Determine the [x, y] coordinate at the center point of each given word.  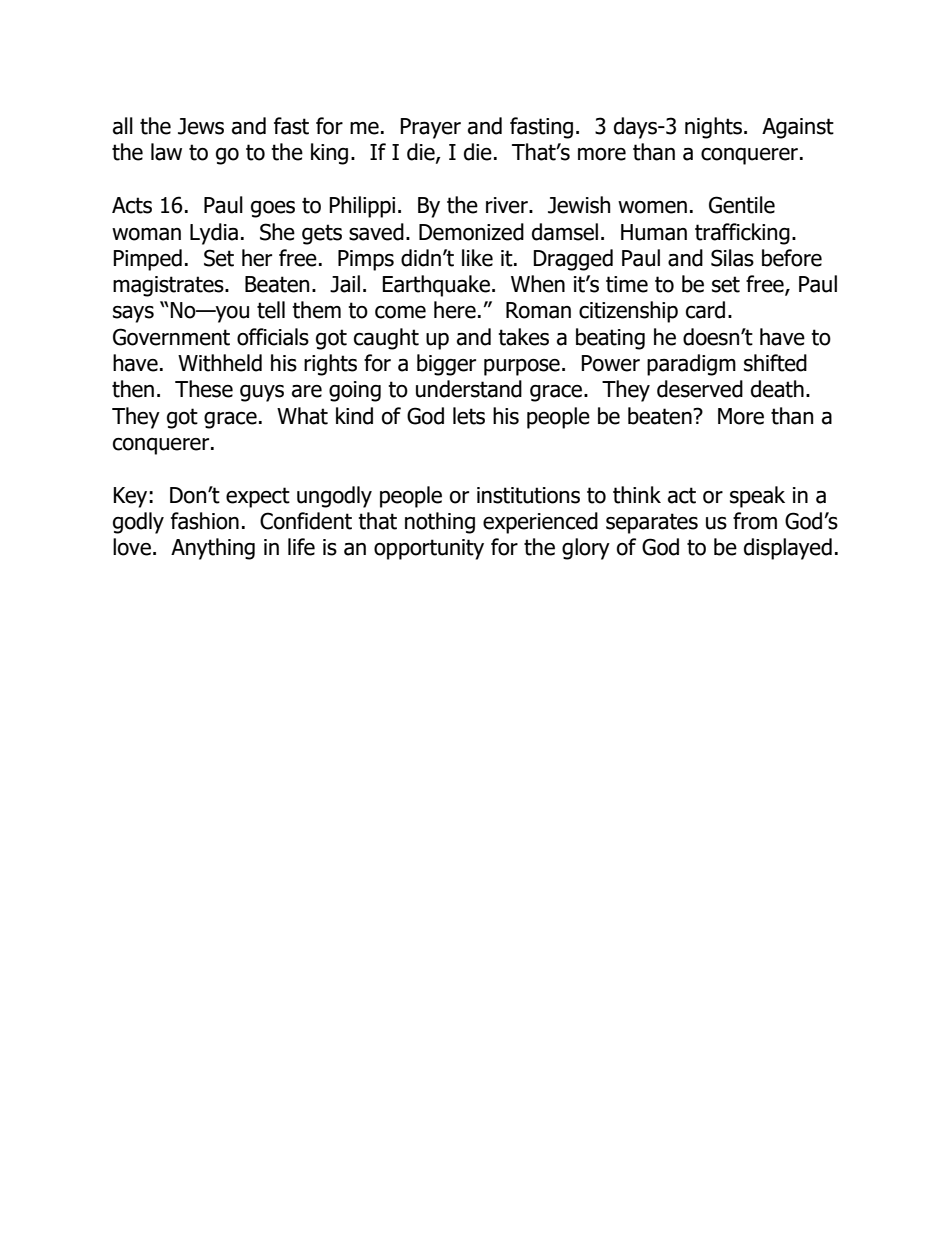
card [705, 310]
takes [523, 337]
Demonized [471, 232]
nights [713, 128]
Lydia [214, 234]
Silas [732, 258]
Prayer [430, 128]
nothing [440, 523]
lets [469, 416]
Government [171, 337]
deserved [700, 389]
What [302, 416]
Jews [201, 126]
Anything [213, 549]
